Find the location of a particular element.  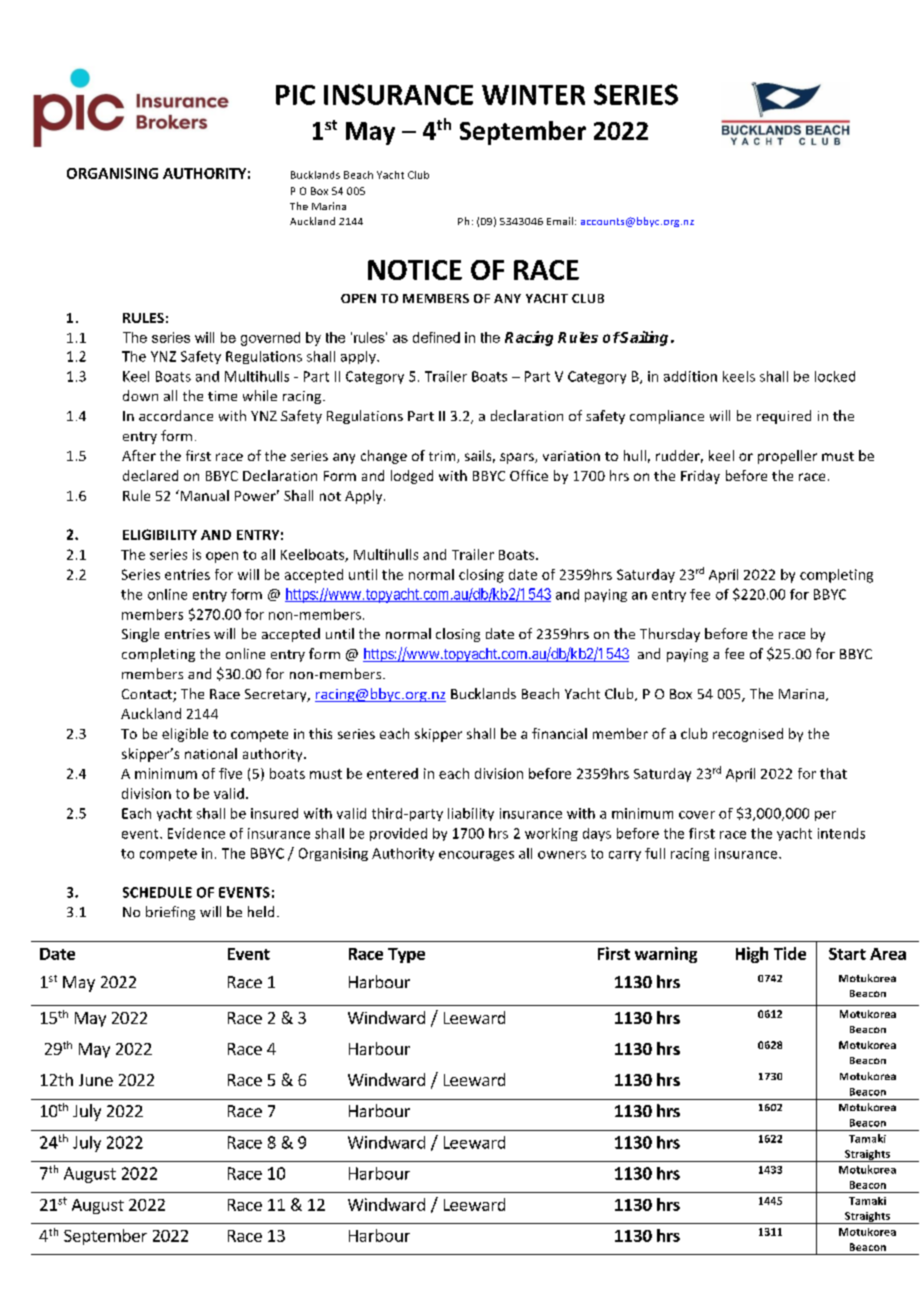

June is located at coordinates (96, 1080).
